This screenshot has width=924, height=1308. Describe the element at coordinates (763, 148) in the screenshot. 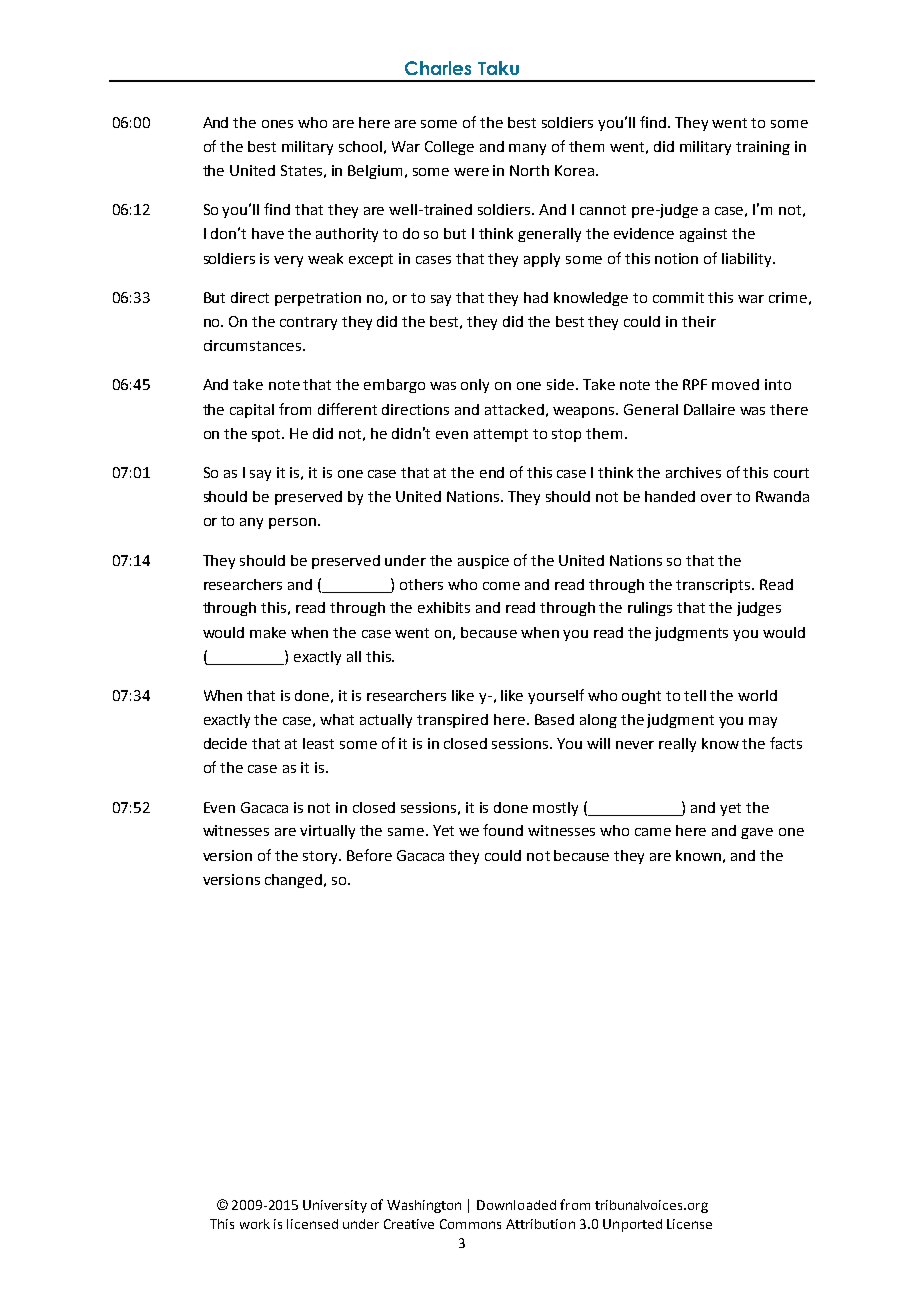

I see `training` at that location.
